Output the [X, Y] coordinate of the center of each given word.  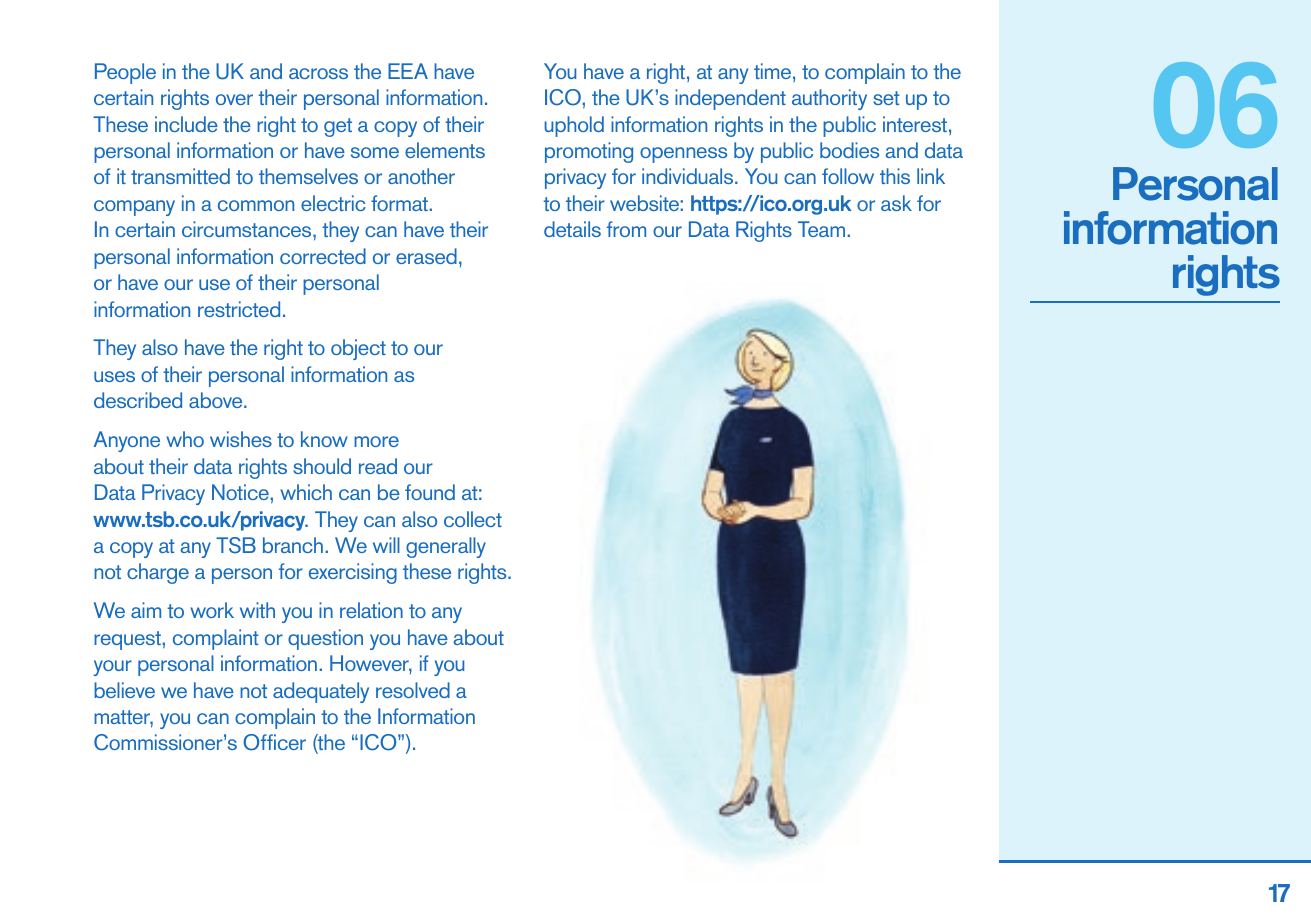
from [626, 229]
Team [821, 229]
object [358, 349]
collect [473, 519]
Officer [274, 742]
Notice [240, 492]
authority [829, 99]
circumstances [248, 229]
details [572, 229]
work [212, 610]
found [430, 492]
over [234, 99]
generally [446, 547]
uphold [574, 126]
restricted [239, 309]
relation [371, 610]
